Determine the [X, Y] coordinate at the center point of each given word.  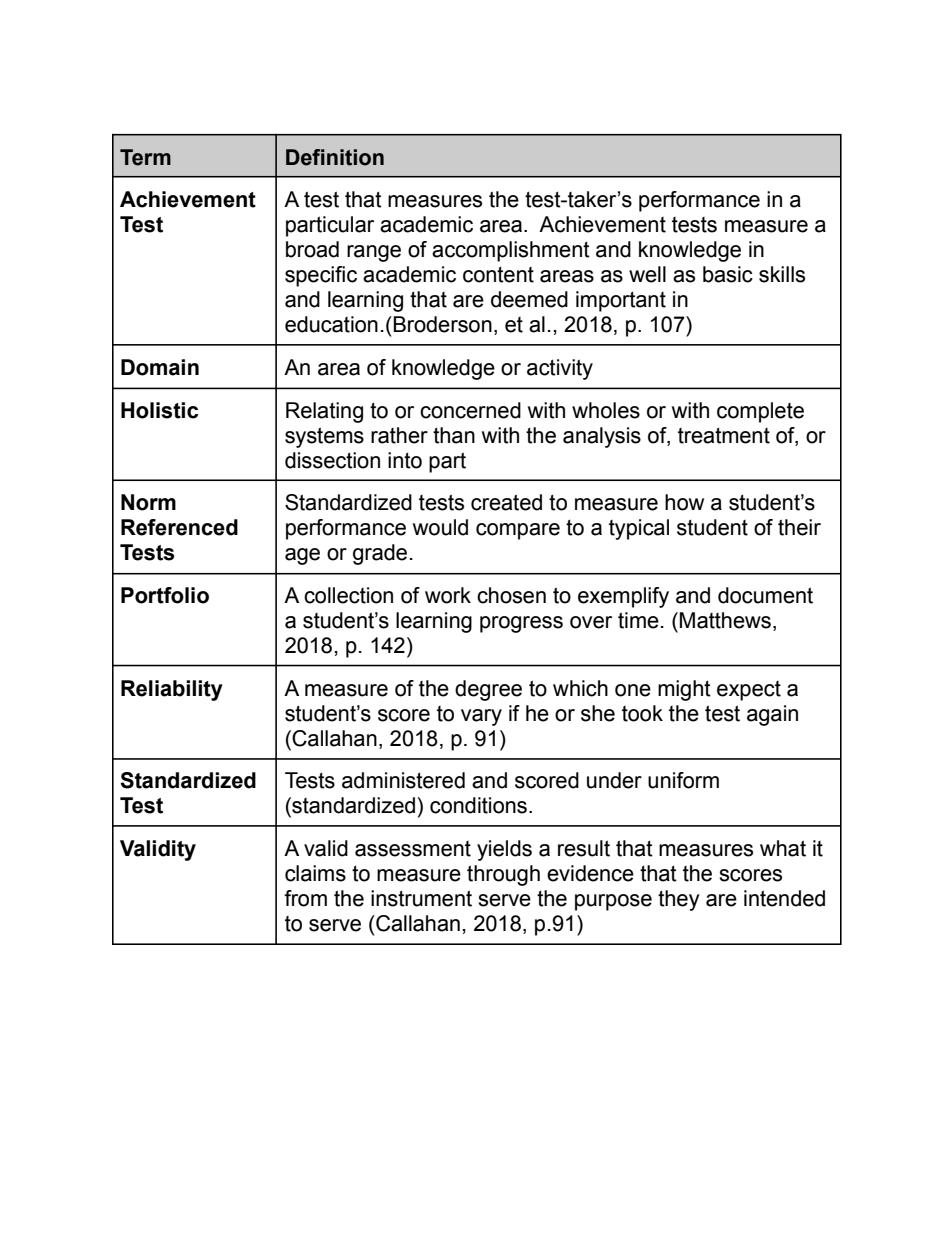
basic [728, 274]
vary [481, 717]
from [305, 898]
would [440, 527]
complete [760, 412]
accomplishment [511, 251]
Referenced [179, 527]
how [684, 502]
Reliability [172, 690]
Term [145, 157]
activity [560, 369]
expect [749, 691]
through [503, 875]
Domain [160, 367]
